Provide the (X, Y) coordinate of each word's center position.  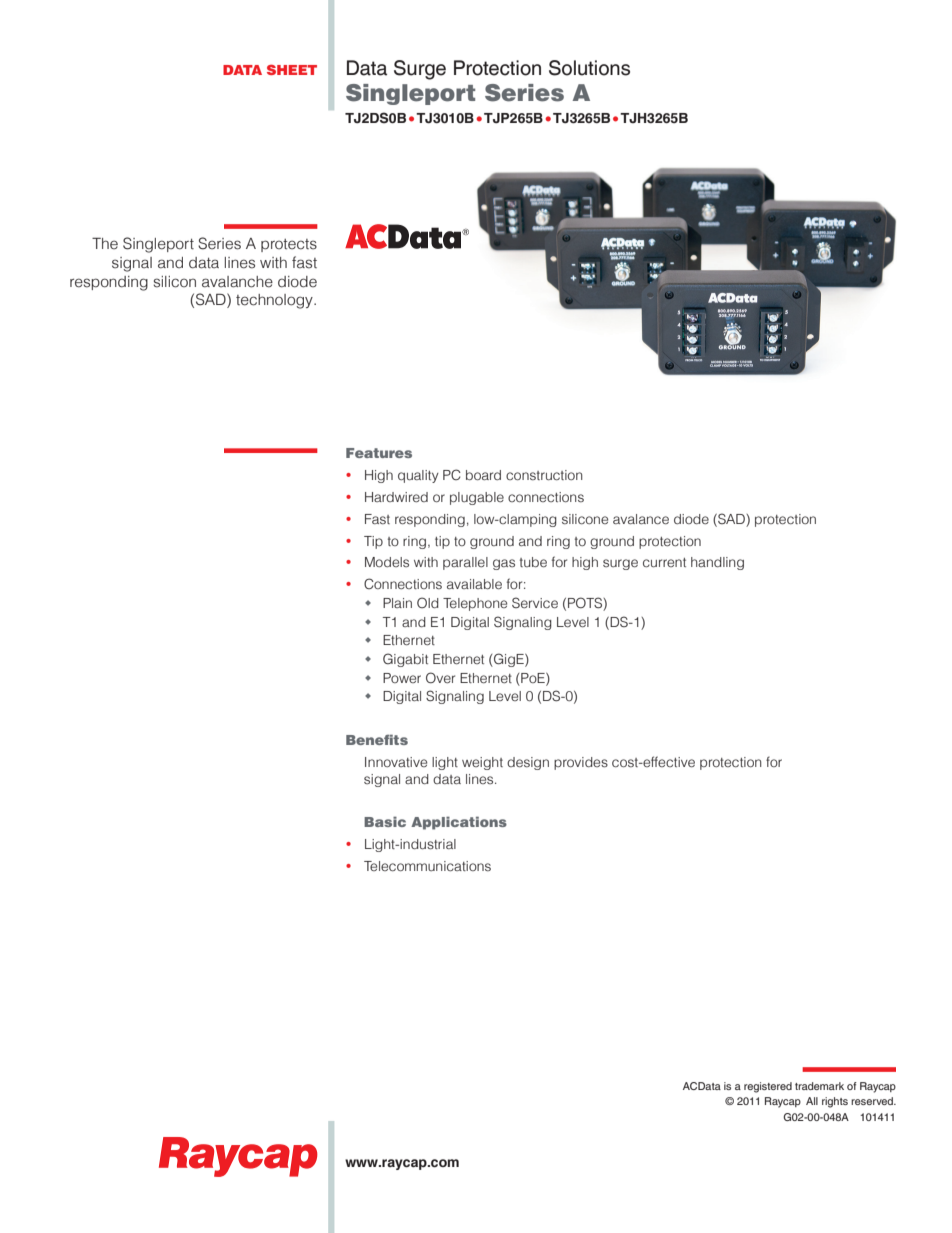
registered (768, 1087)
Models (387, 562)
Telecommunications (427, 866)
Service (535, 603)
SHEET (292, 70)
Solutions (589, 68)
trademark (819, 1086)
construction (544, 475)
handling (717, 563)
